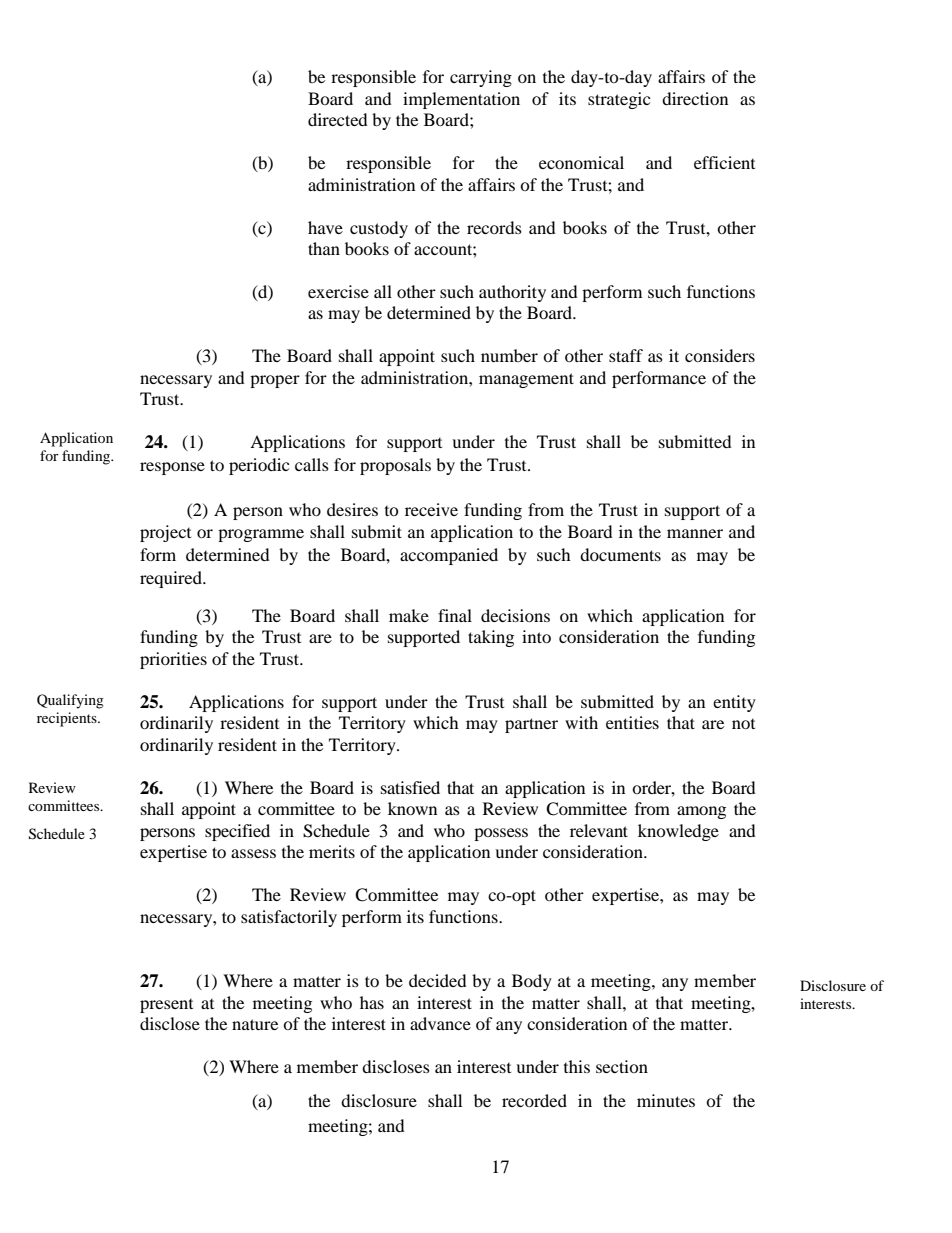 Image resolution: width=952 pixels, height=1233 pixels. Describe the element at coordinates (626, 355) in the screenshot. I see `staff` at that location.
